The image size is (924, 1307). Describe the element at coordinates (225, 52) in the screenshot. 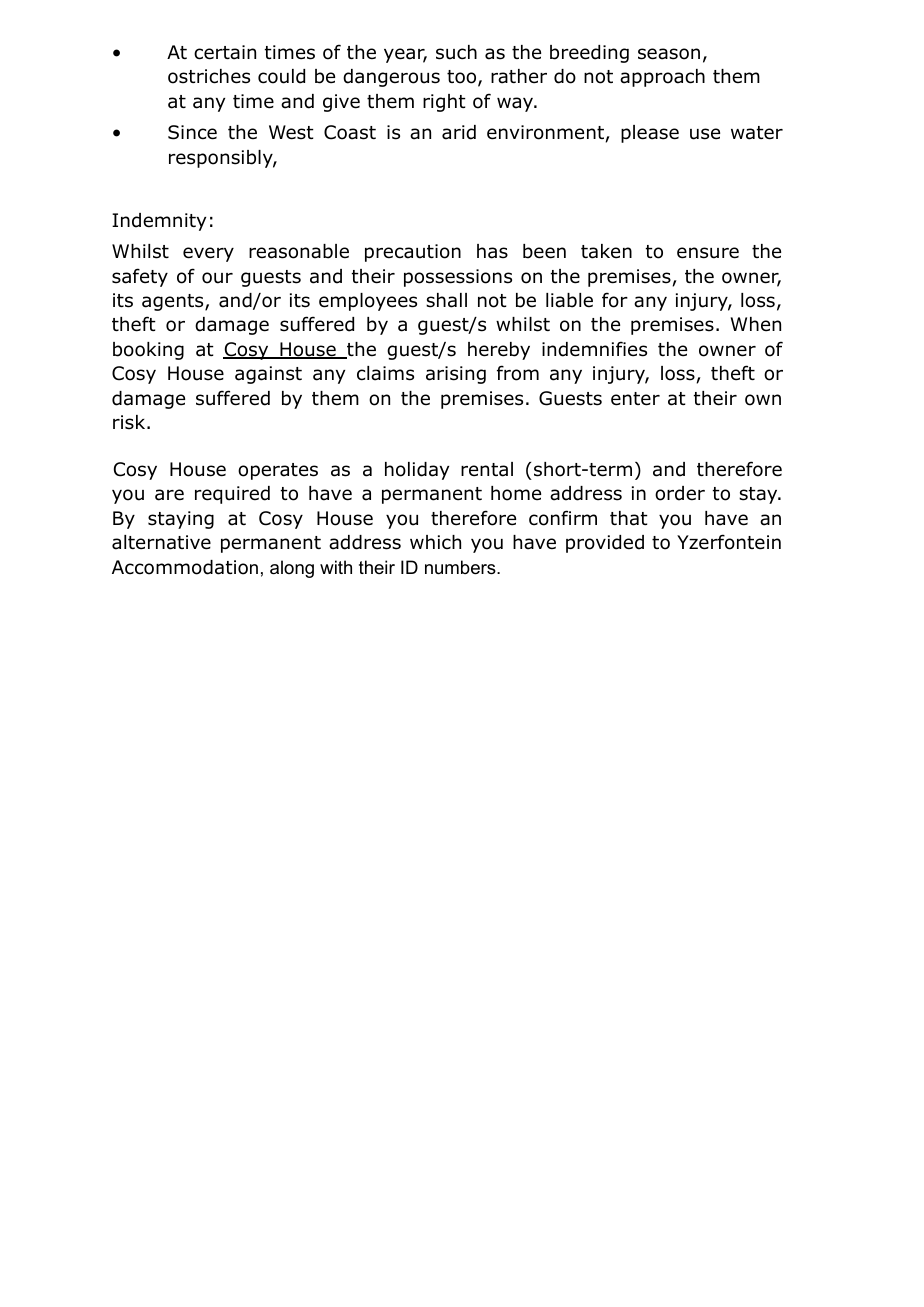

I see `certain` at that location.
